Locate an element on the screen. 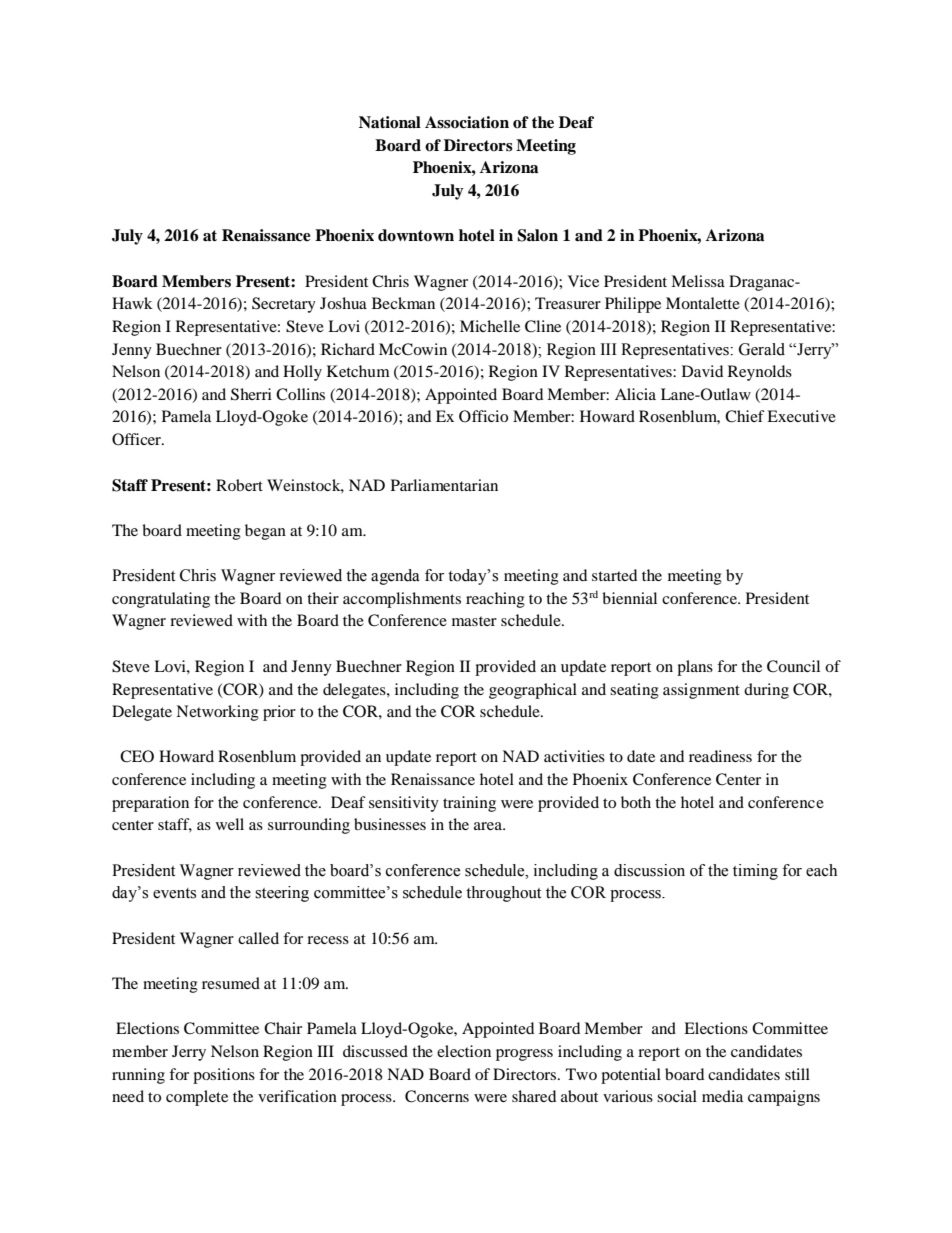 The height and width of the screenshot is (1233, 952). Association is located at coordinates (467, 122).
